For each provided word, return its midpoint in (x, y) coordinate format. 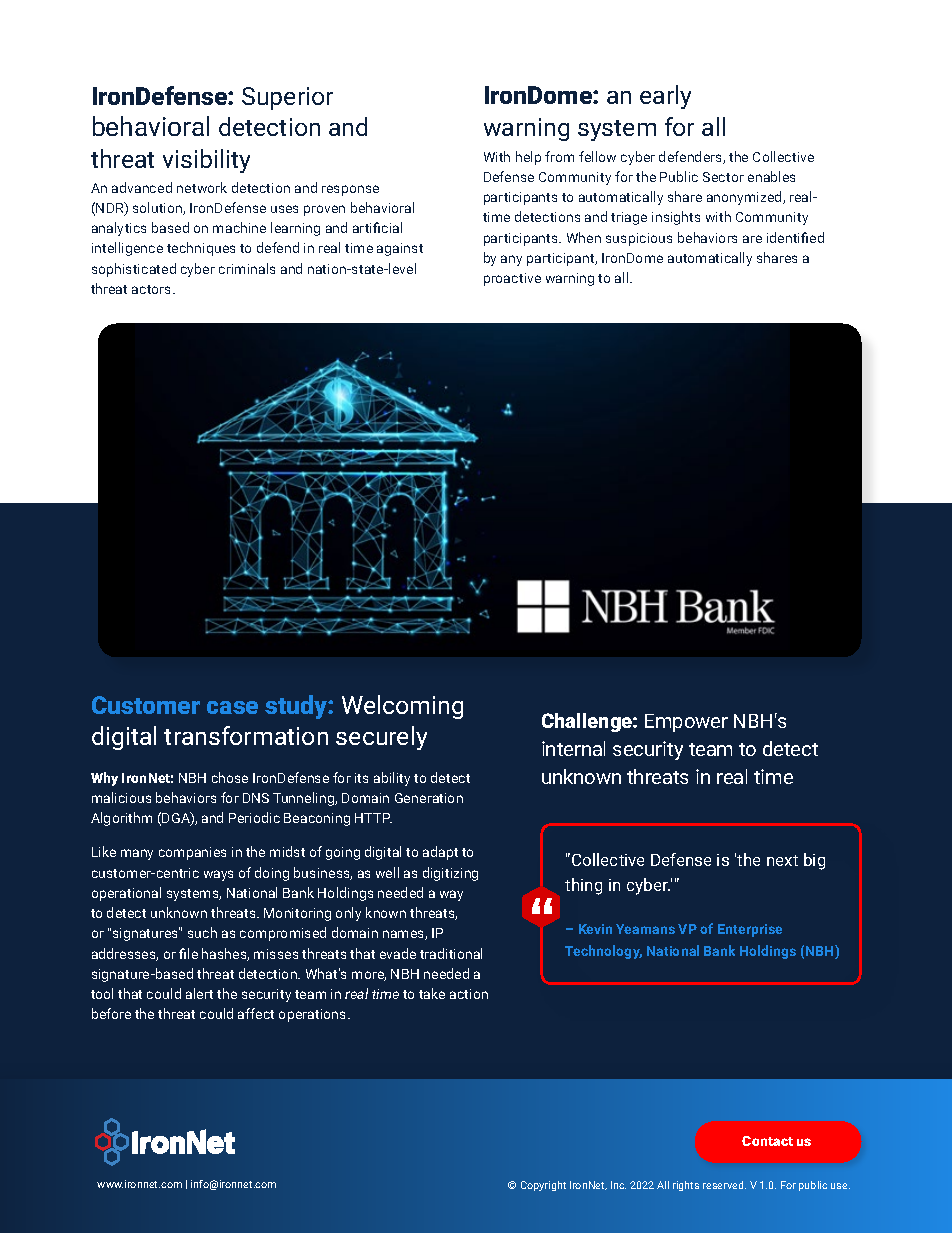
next (782, 860)
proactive (512, 279)
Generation (429, 798)
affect (256, 1013)
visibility (206, 161)
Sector (723, 177)
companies (192, 853)
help (528, 158)
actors (153, 289)
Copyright (543, 1186)
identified (795, 237)
